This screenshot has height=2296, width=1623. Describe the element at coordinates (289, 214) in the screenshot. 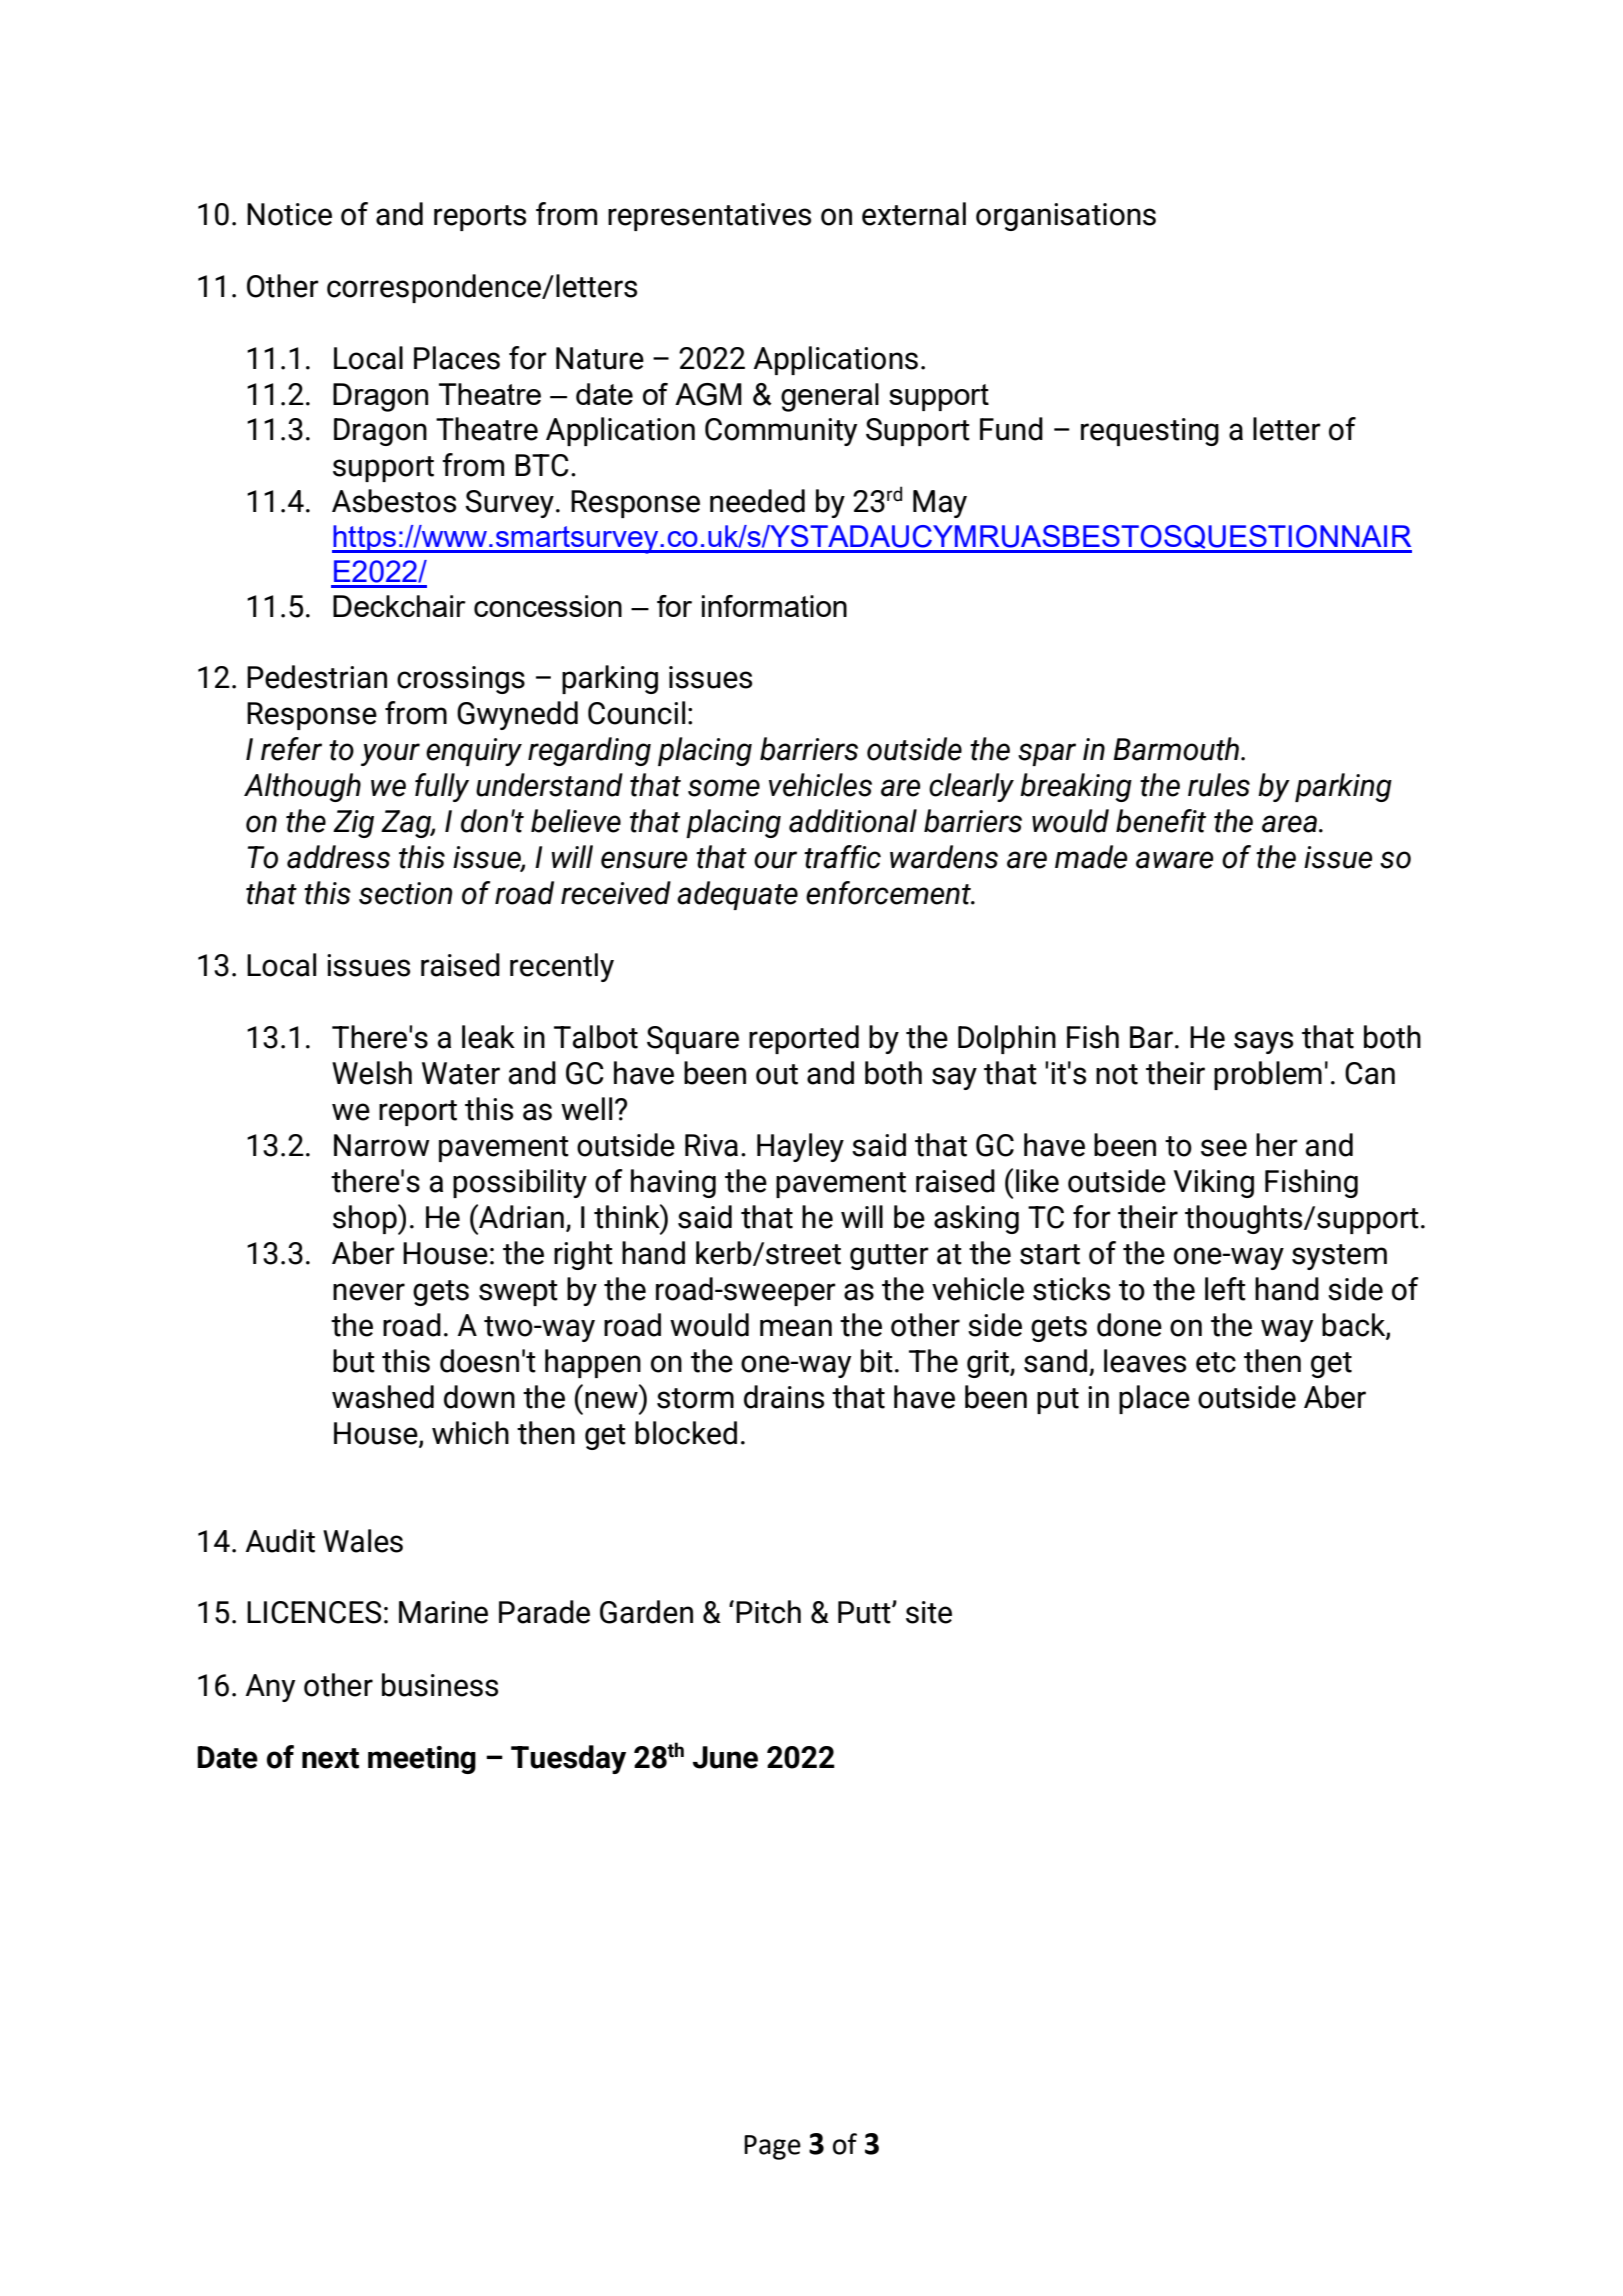

I see `Notice` at that location.
